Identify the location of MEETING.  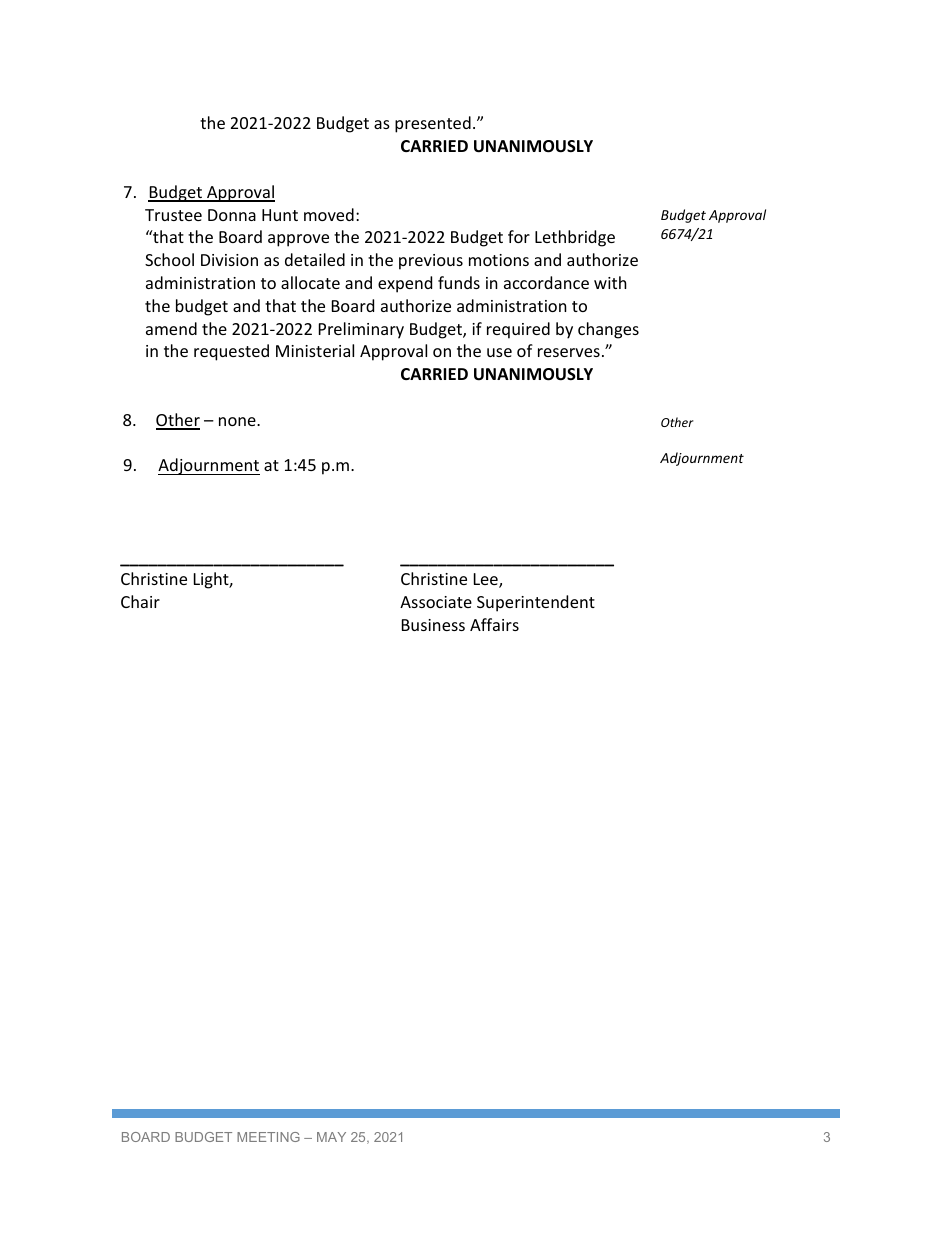
(268, 1137).
